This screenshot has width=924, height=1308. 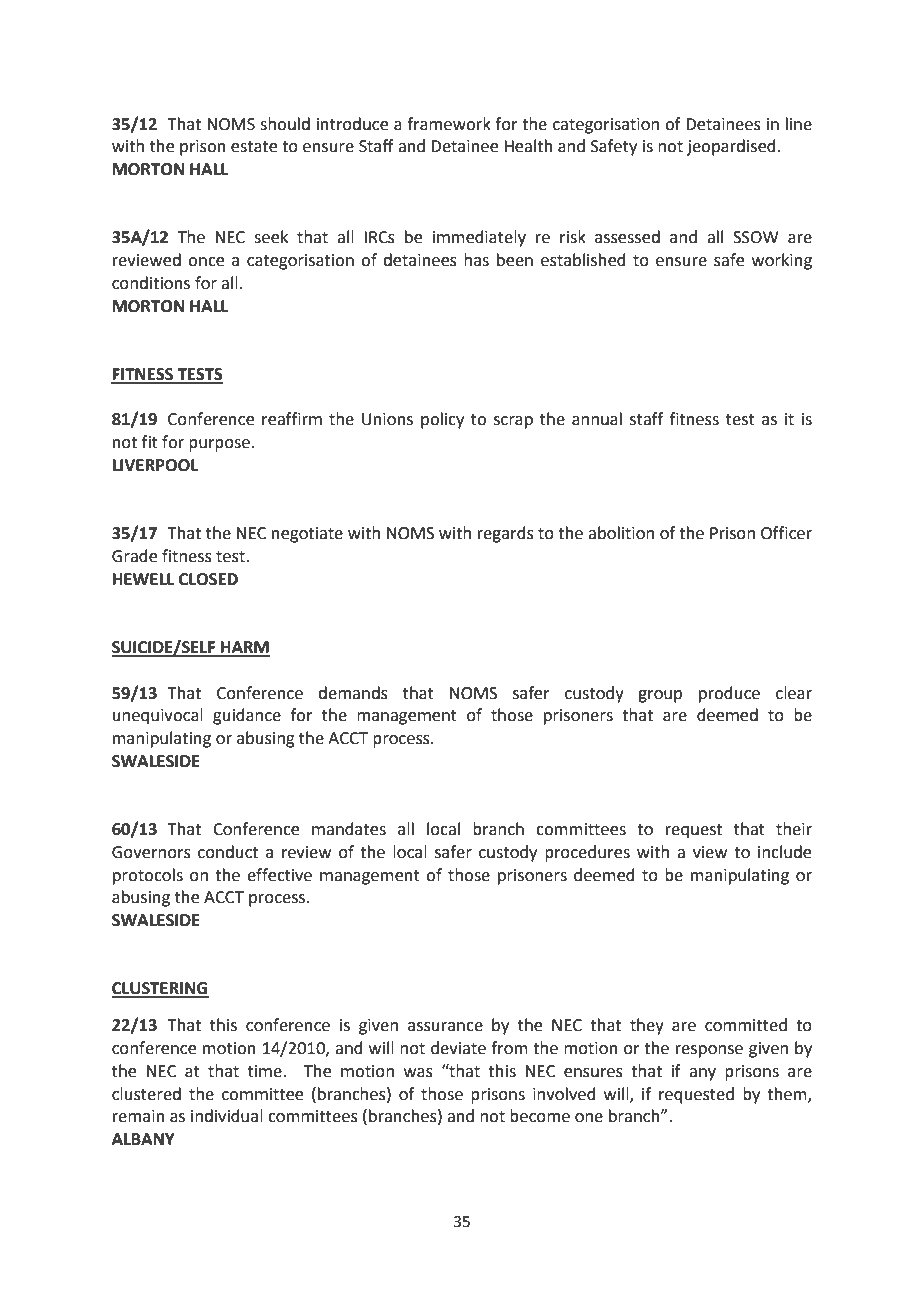 I want to click on estate, so click(x=254, y=147).
